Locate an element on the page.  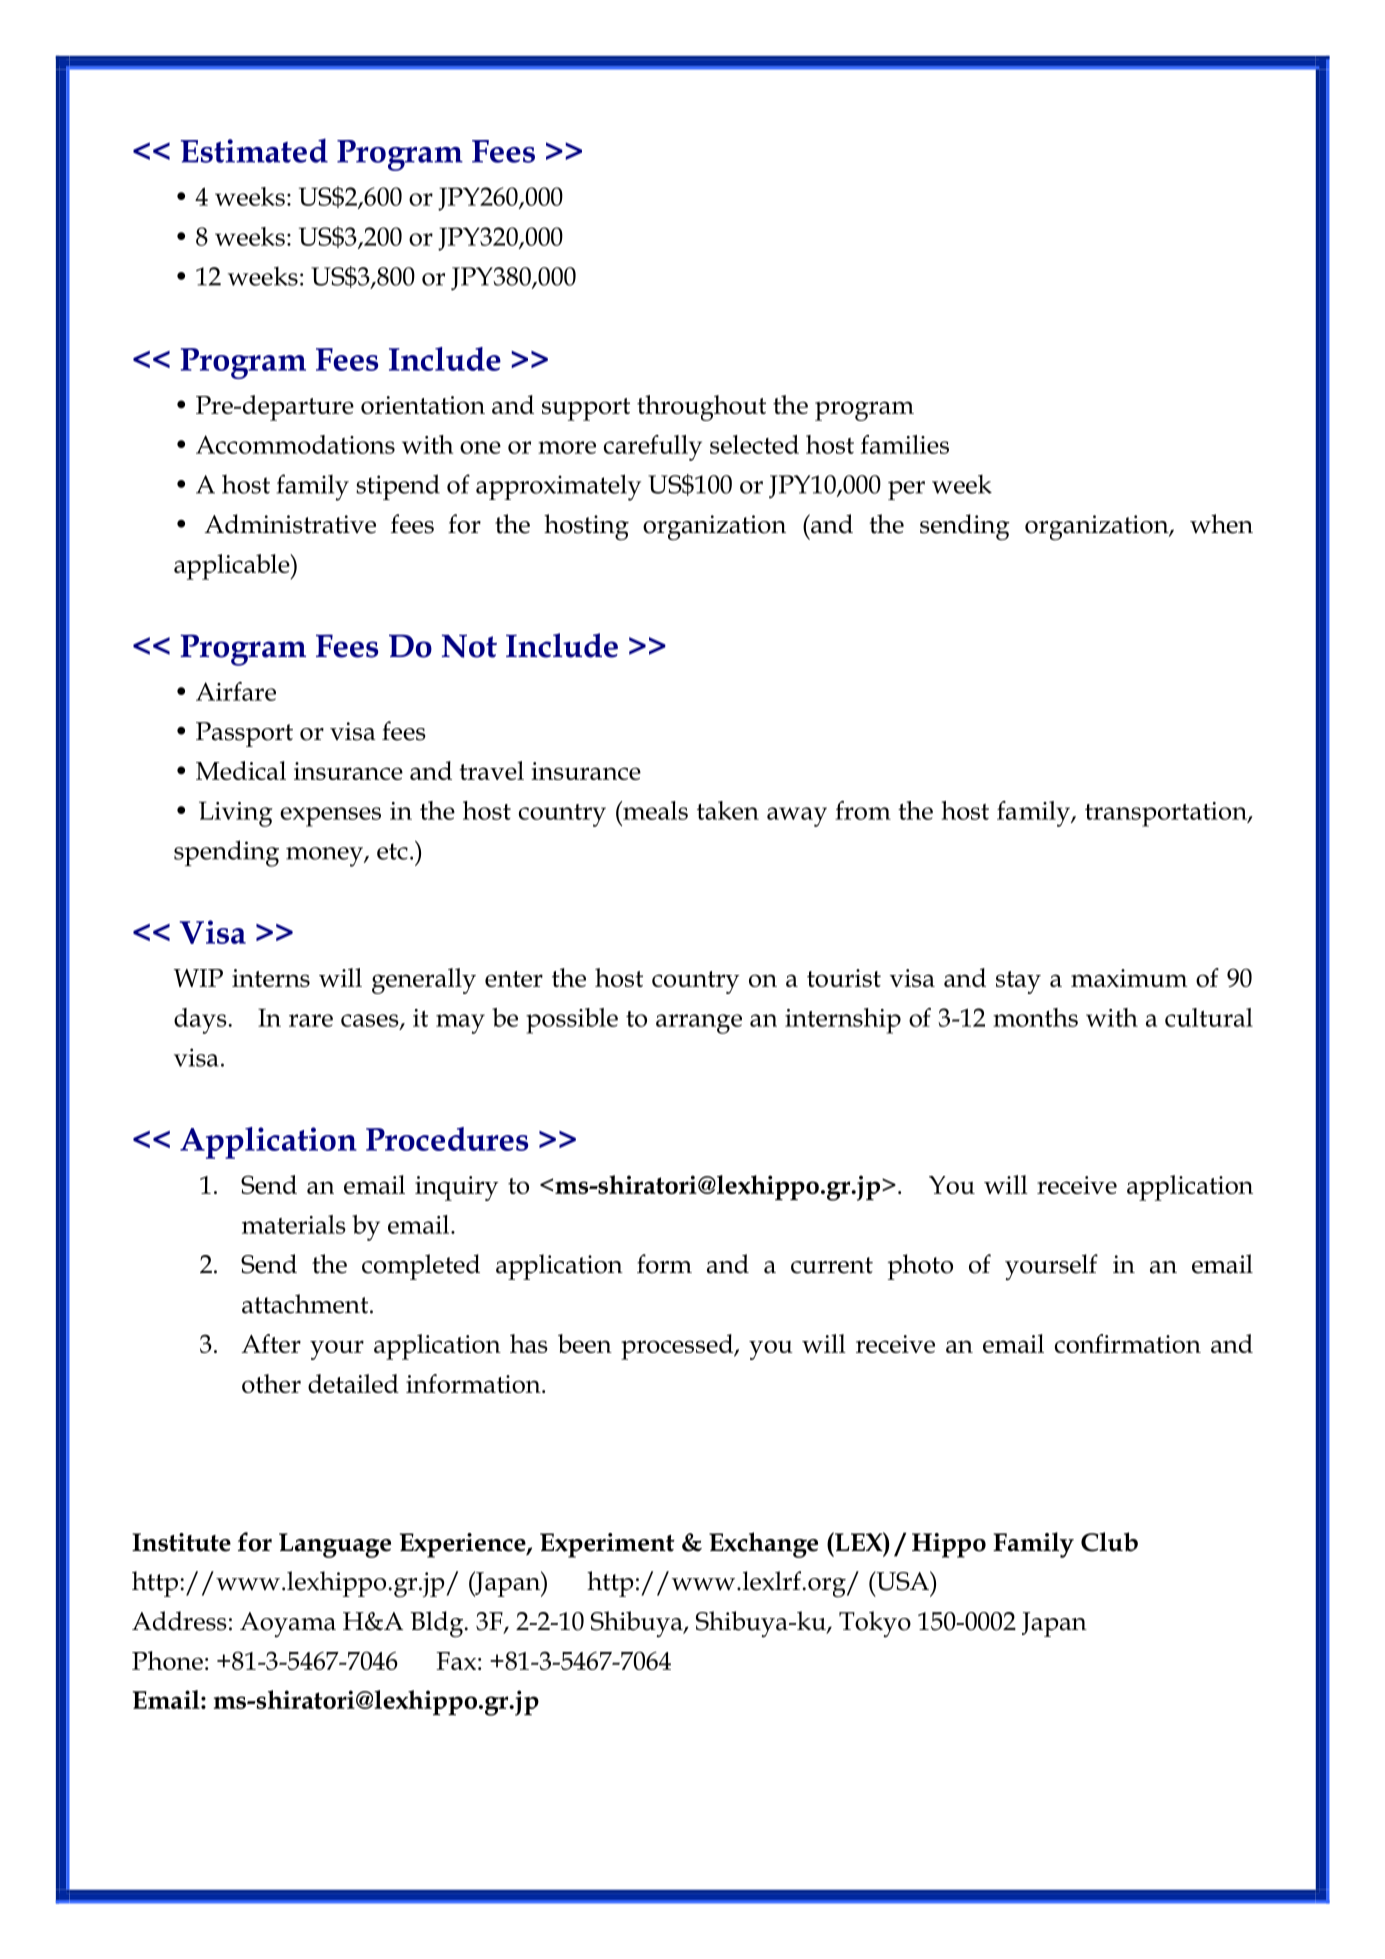
carefully is located at coordinates (653, 448).
